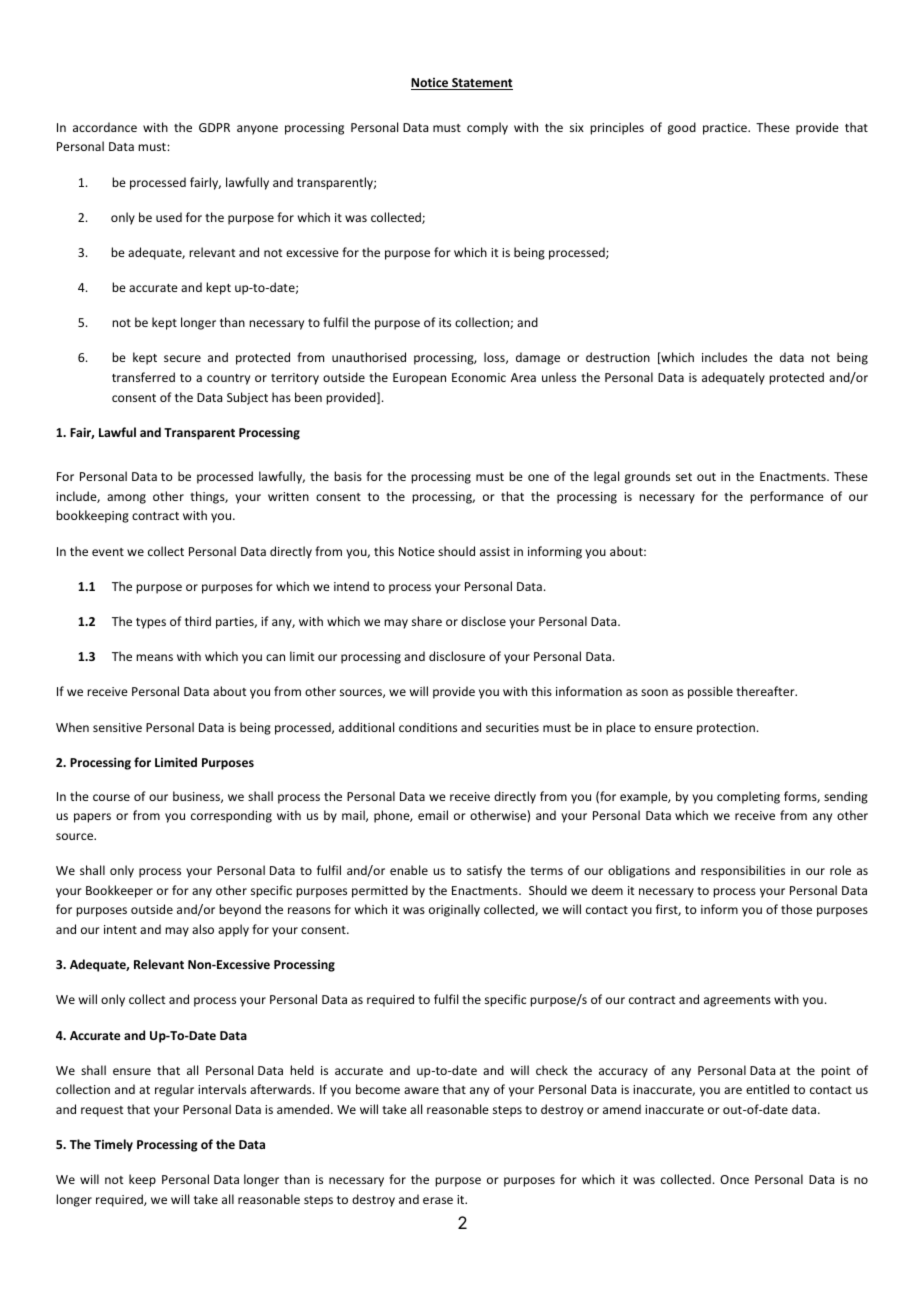 This page has height=1308, width=924. I want to click on Timely, so click(113, 1145).
